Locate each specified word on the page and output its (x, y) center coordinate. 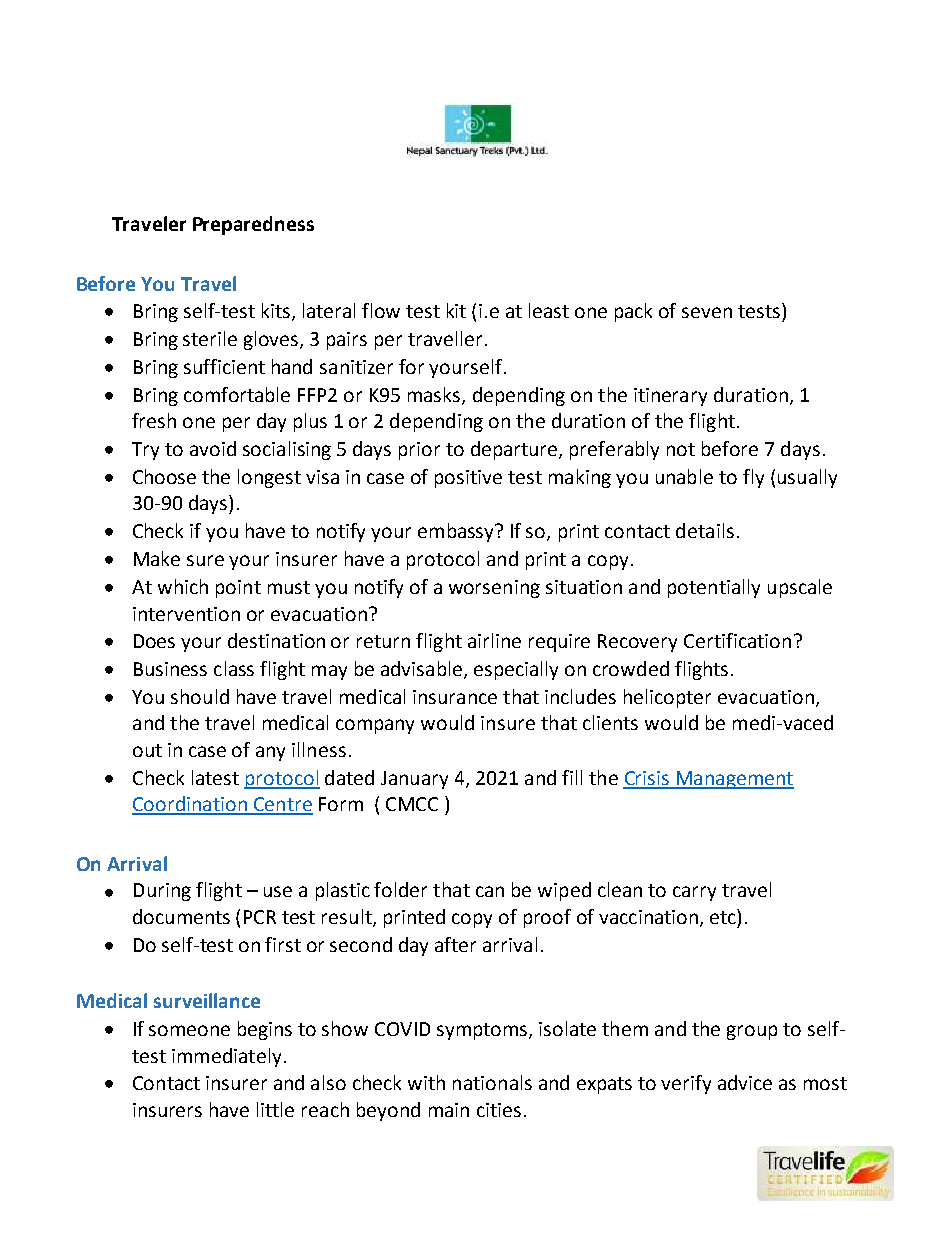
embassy (457, 532)
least (549, 310)
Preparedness (253, 225)
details (705, 530)
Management (734, 780)
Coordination (190, 805)
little (275, 1109)
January (414, 780)
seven (707, 312)
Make (157, 558)
